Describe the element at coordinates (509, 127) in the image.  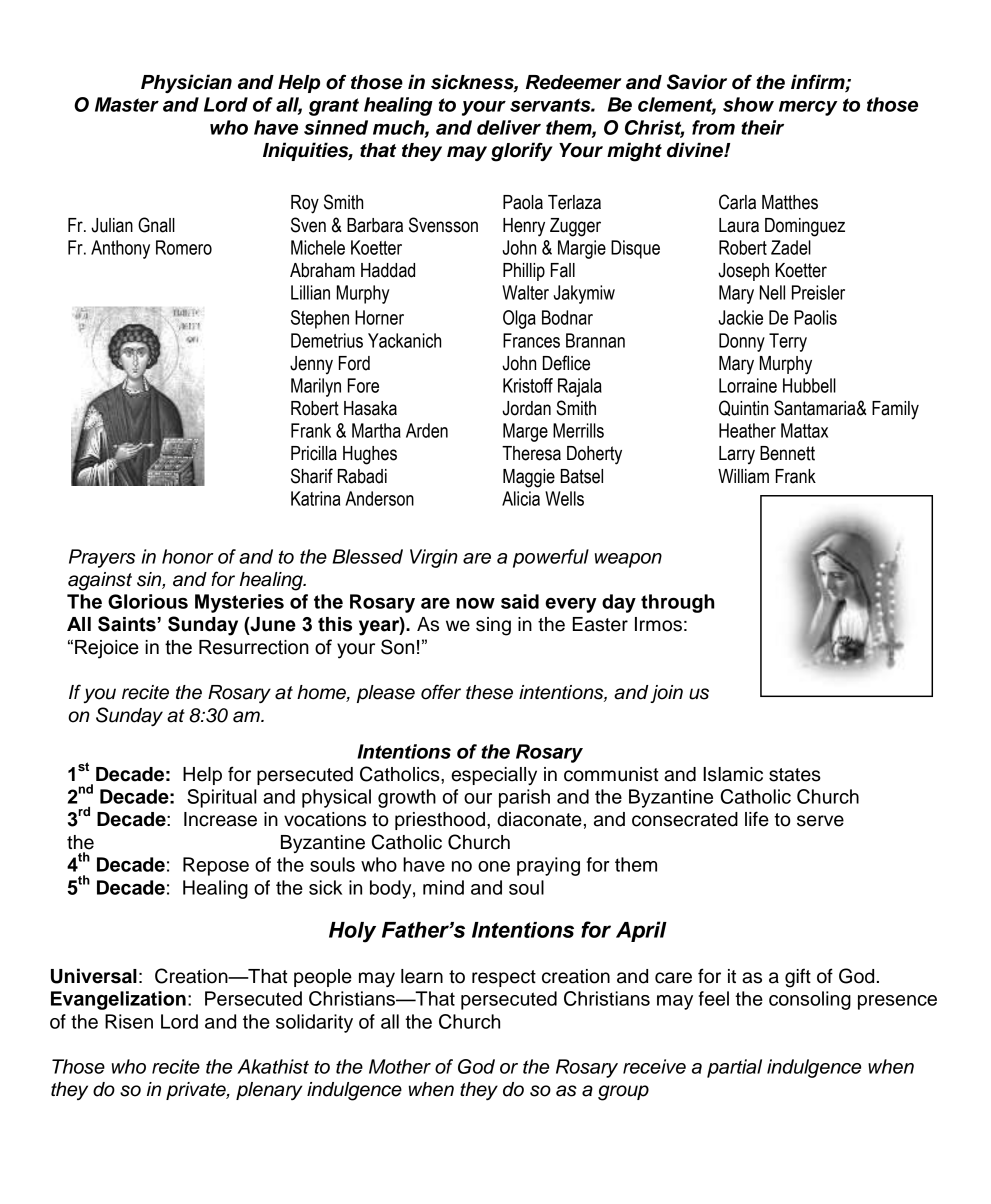
I see `deliver` at that location.
